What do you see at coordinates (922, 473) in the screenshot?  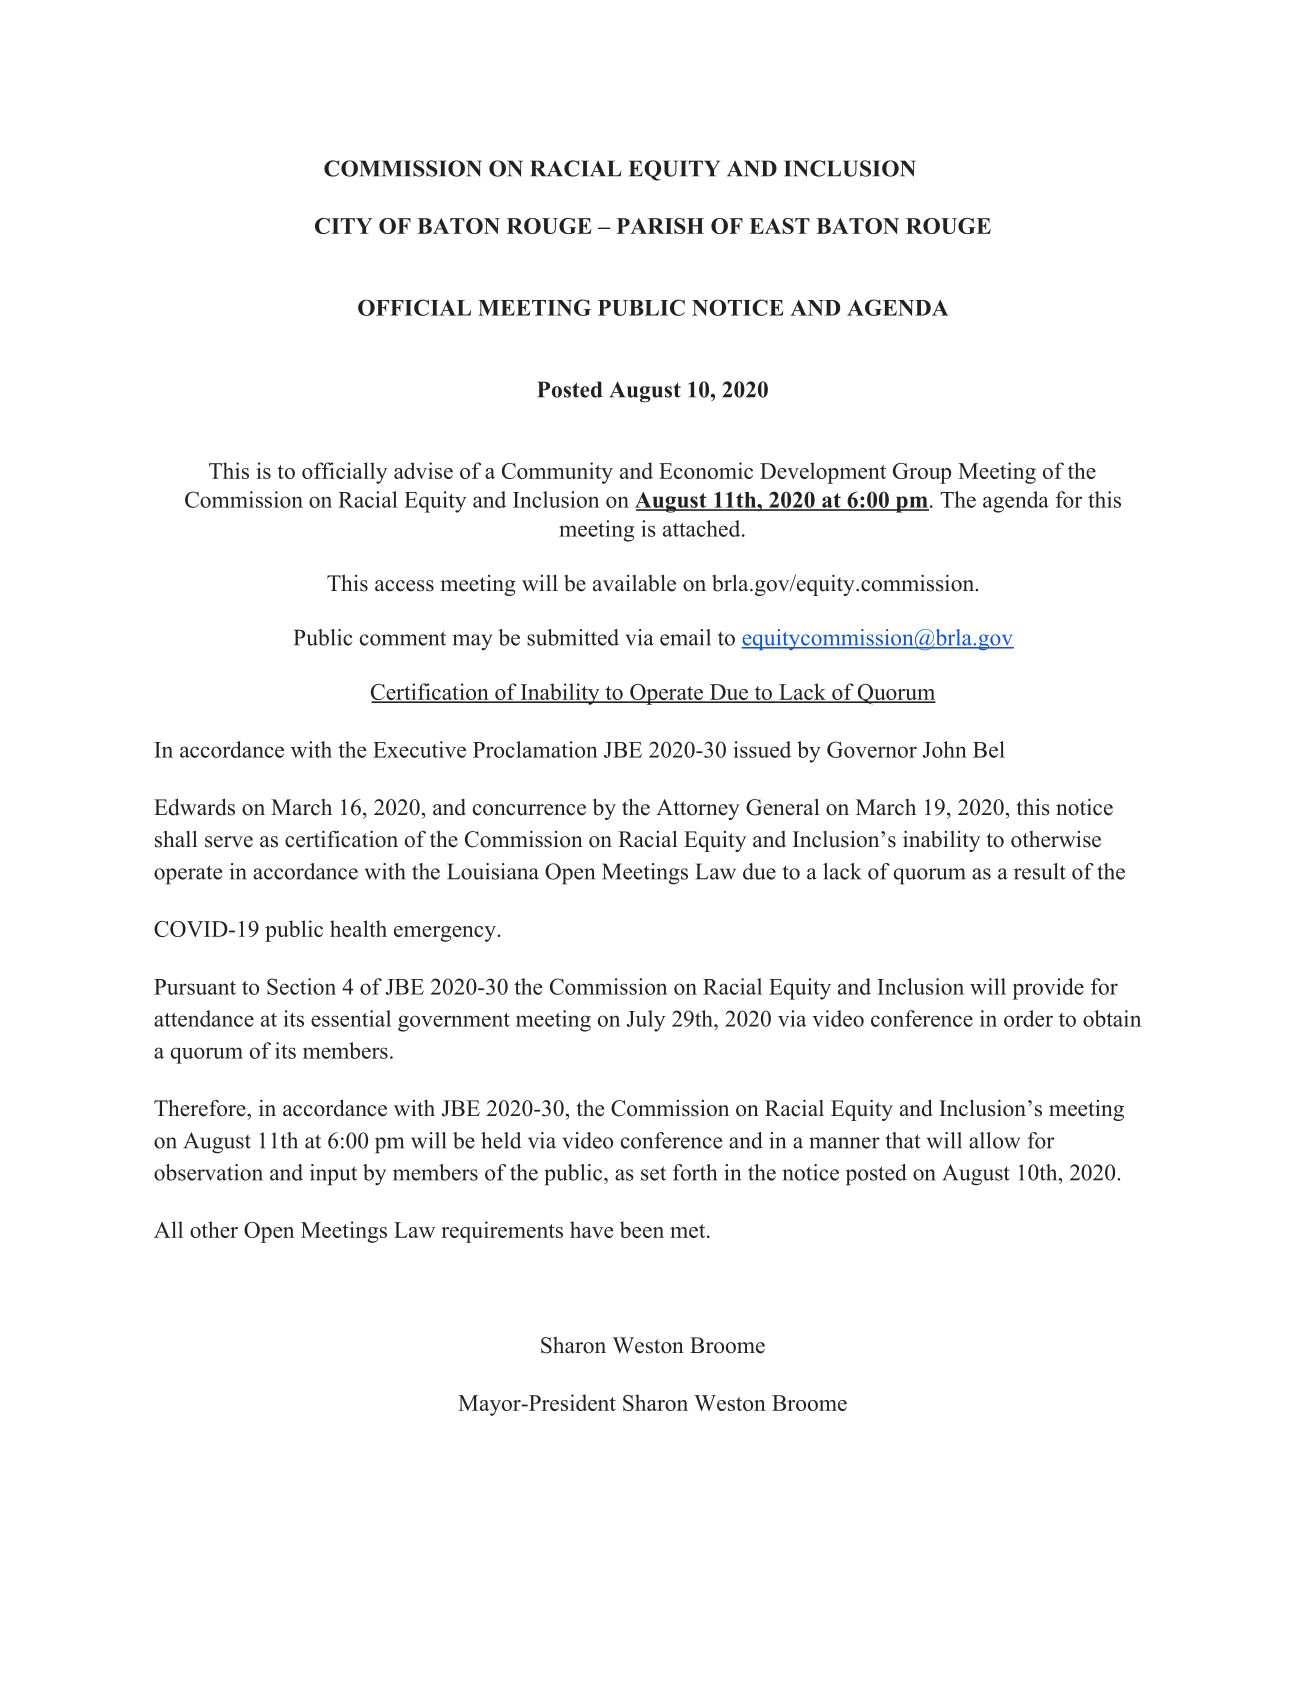 I see `Group` at bounding box center [922, 473].
